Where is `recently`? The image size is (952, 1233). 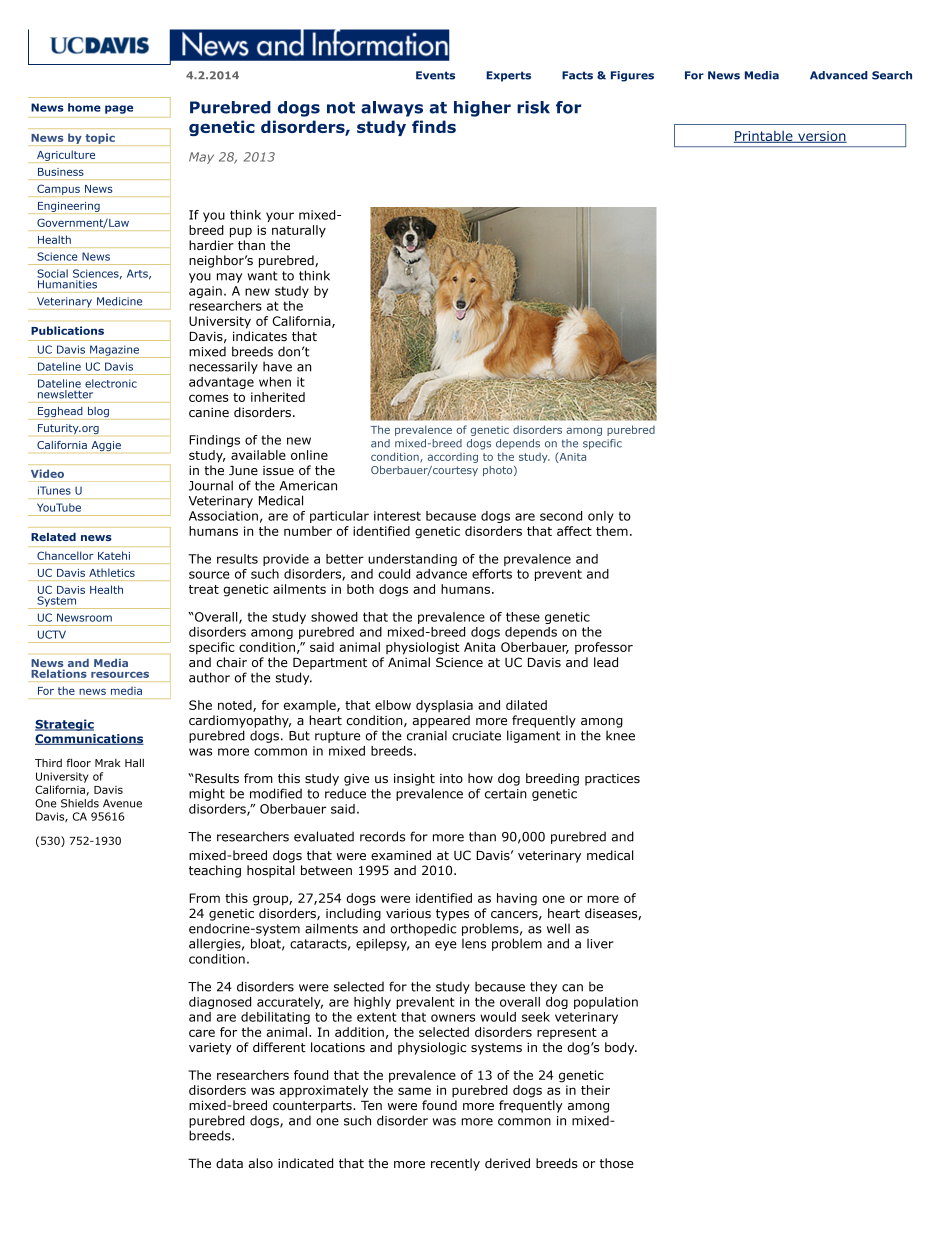 recently is located at coordinates (455, 1164).
